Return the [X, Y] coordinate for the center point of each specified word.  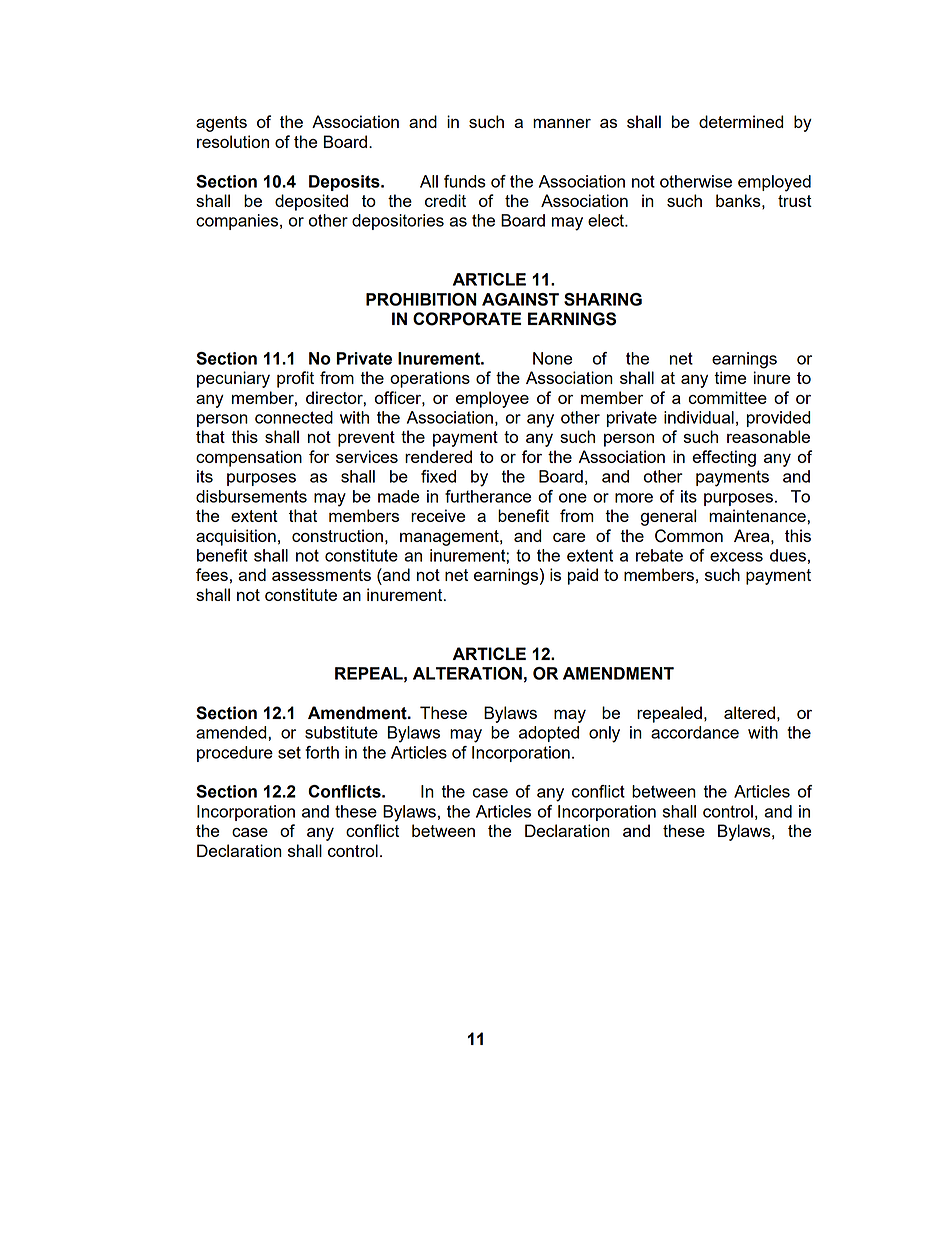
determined [741, 121]
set [289, 752]
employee [492, 399]
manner [562, 123]
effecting [724, 458]
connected [294, 417]
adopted [549, 734]
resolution [233, 141]
